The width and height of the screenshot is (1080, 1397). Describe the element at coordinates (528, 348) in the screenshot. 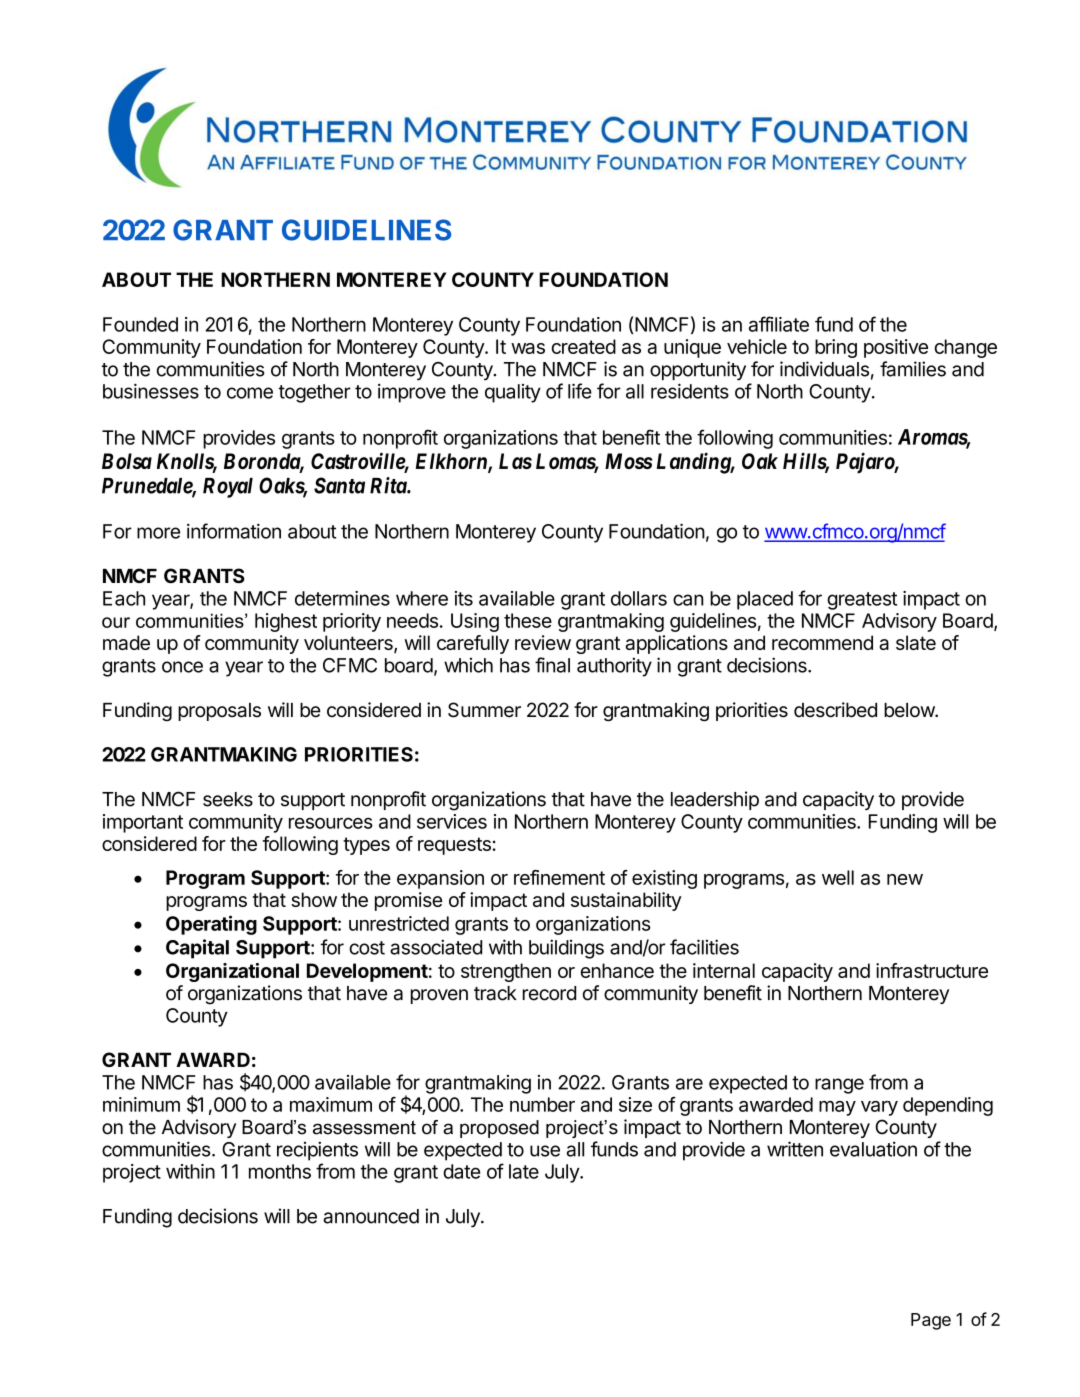

I see `was` at that location.
